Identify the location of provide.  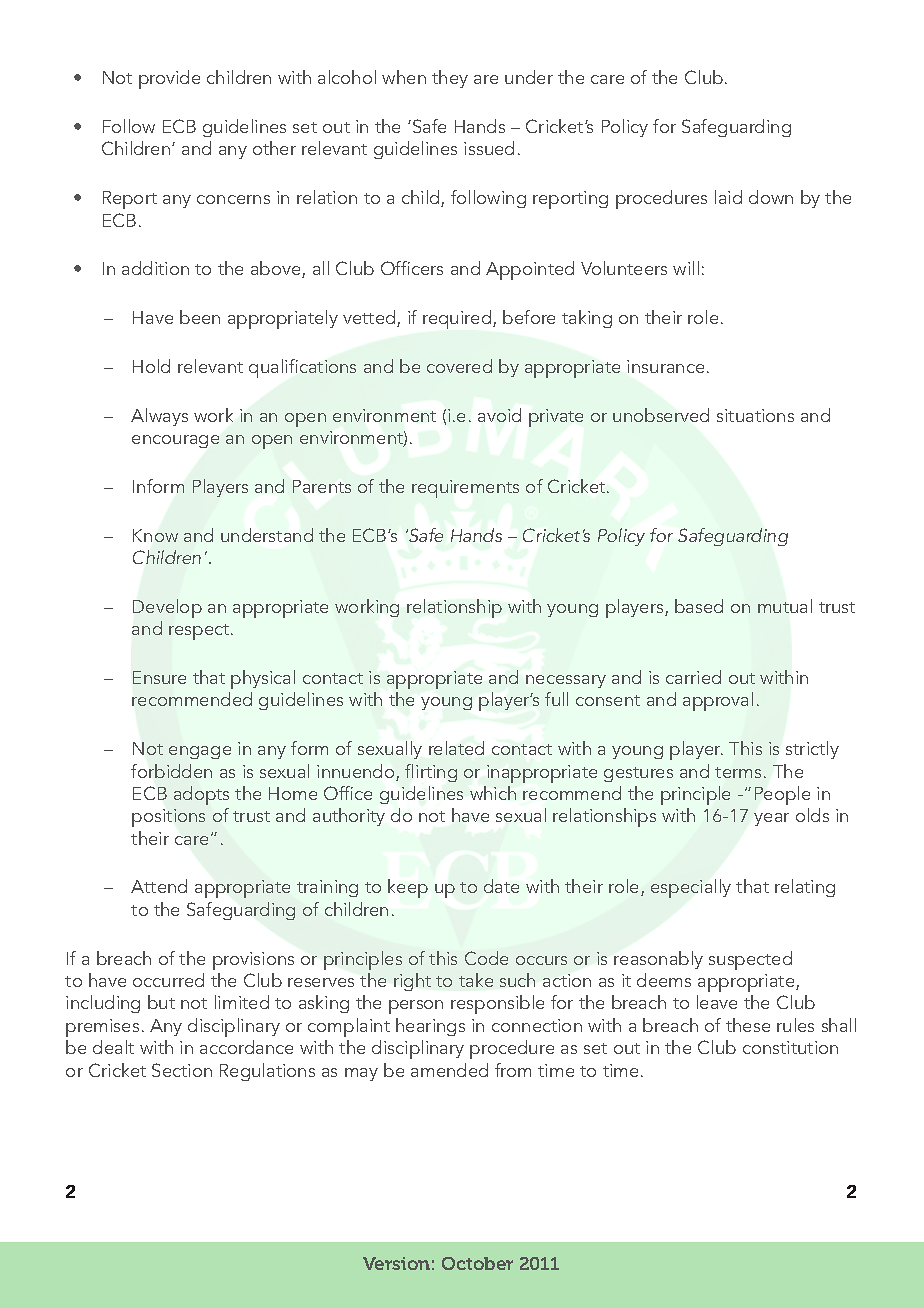
(169, 79).
